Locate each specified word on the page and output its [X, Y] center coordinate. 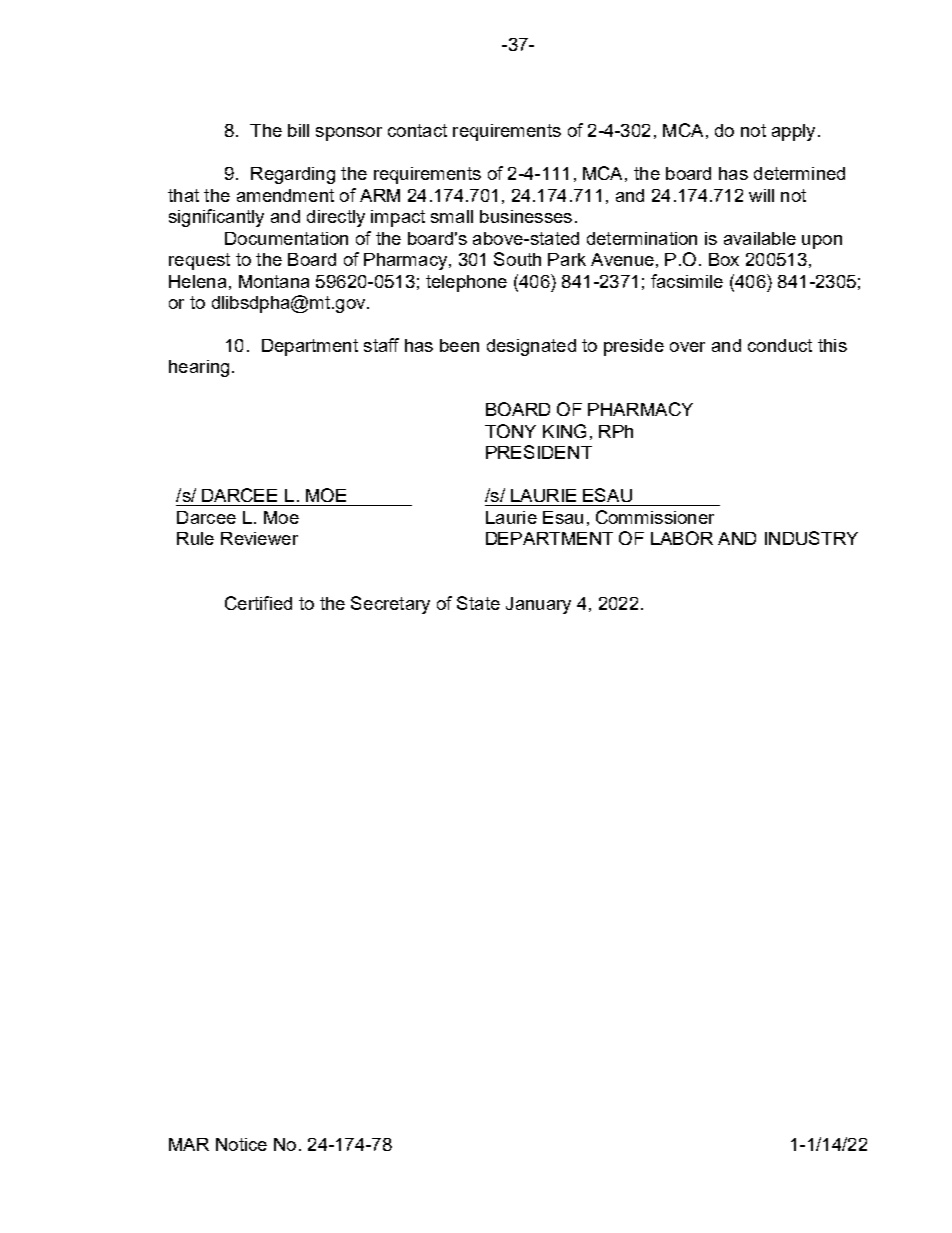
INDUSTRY [811, 538]
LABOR [682, 538]
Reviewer [259, 538]
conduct [780, 345]
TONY [510, 431]
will [761, 195]
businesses [526, 216]
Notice [241, 1144]
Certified [258, 603]
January [538, 605]
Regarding [293, 175]
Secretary [390, 605]
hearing [199, 368]
